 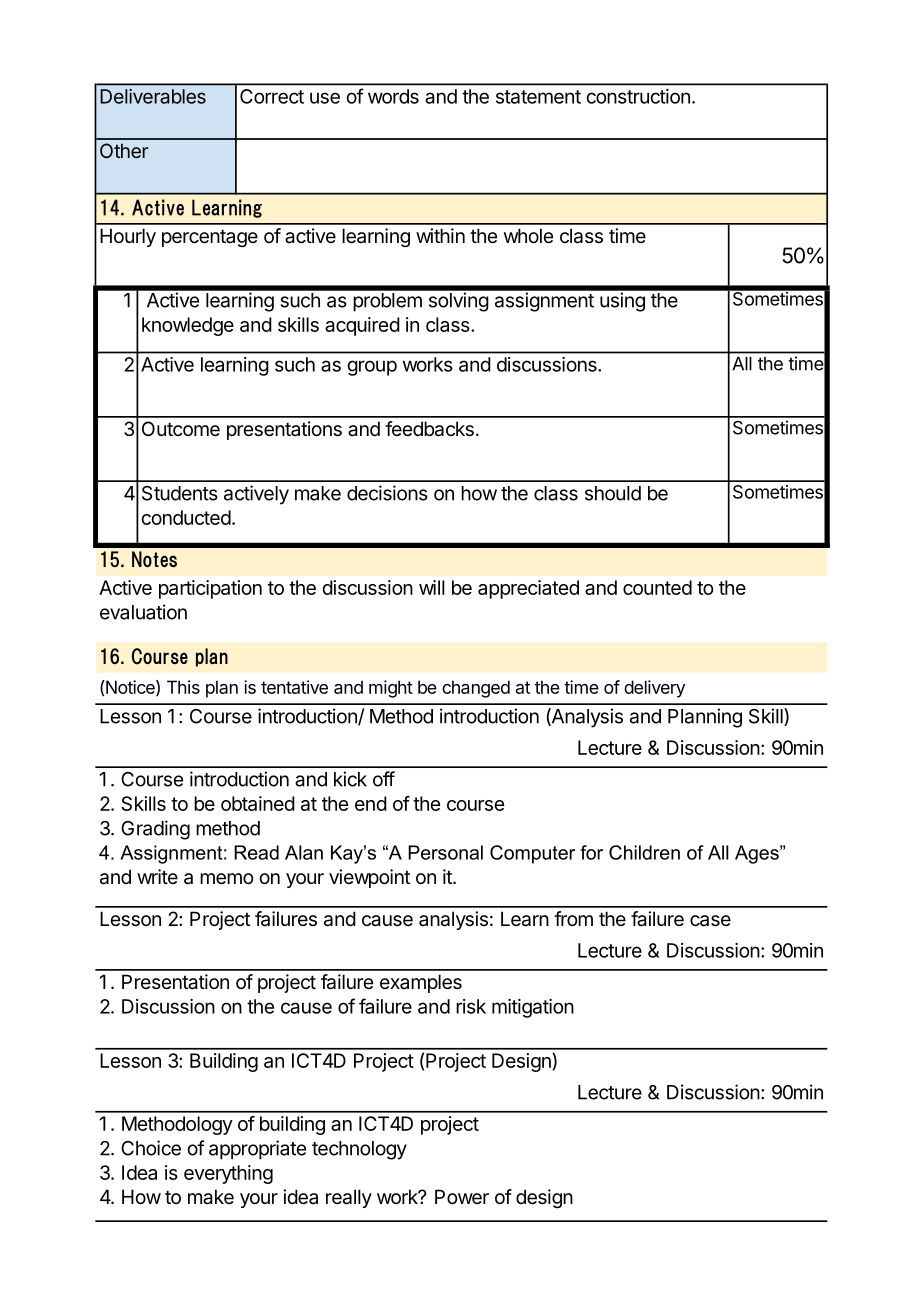 What do you see at coordinates (393, 96) in the screenshot?
I see `words` at bounding box center [393, 96].
